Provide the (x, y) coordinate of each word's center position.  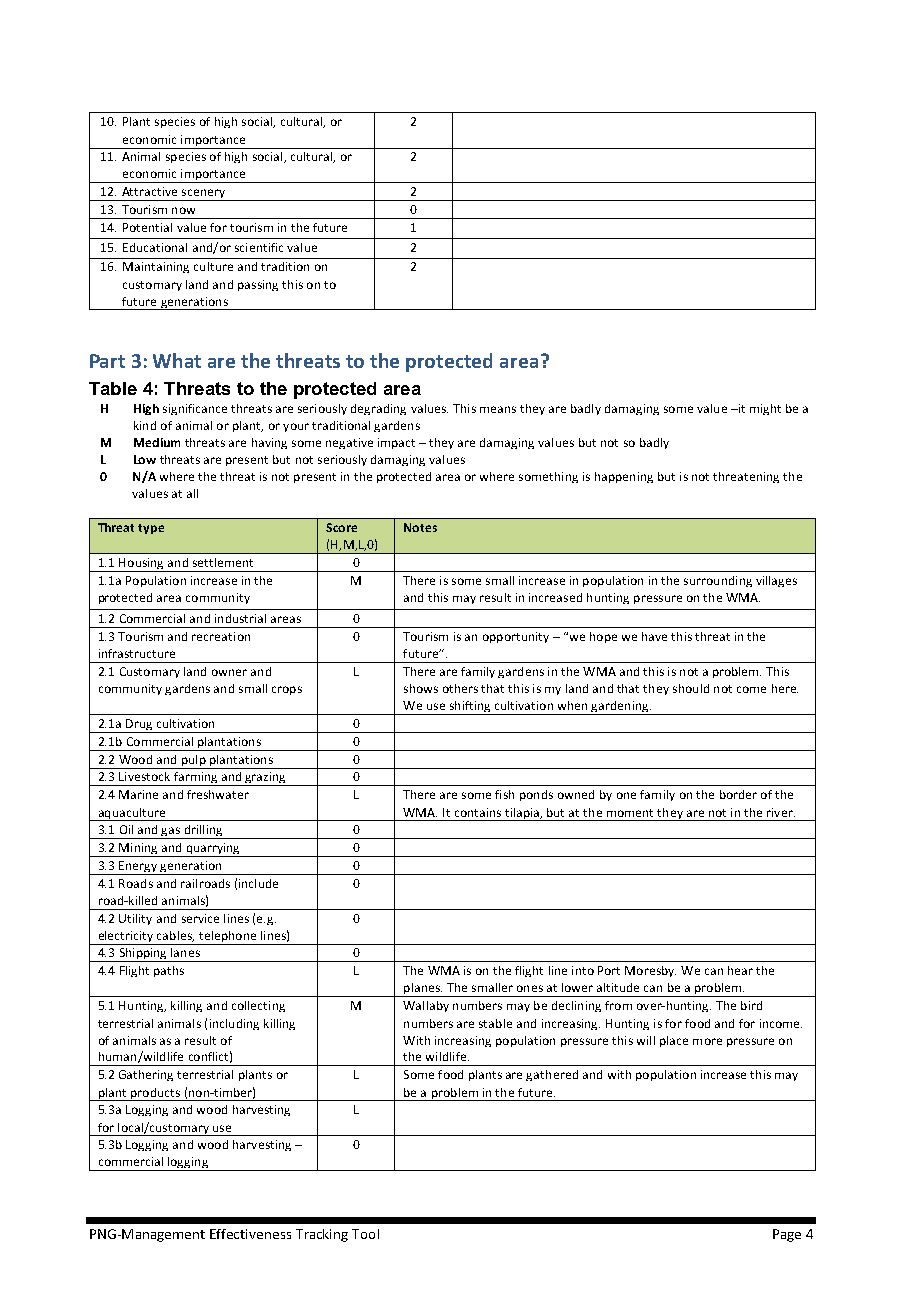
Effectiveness (250, 1234)
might (765, 409)
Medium (157, 442)
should (691, 688)
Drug (139, 726)
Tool (365, 1234)
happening (624, 477)
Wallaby (426, 1006)
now (183, 210)
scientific (259, 247)
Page (787, 1235)
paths (169, 971)
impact (396, 443)
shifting (470, 708)
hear (740, 970)
